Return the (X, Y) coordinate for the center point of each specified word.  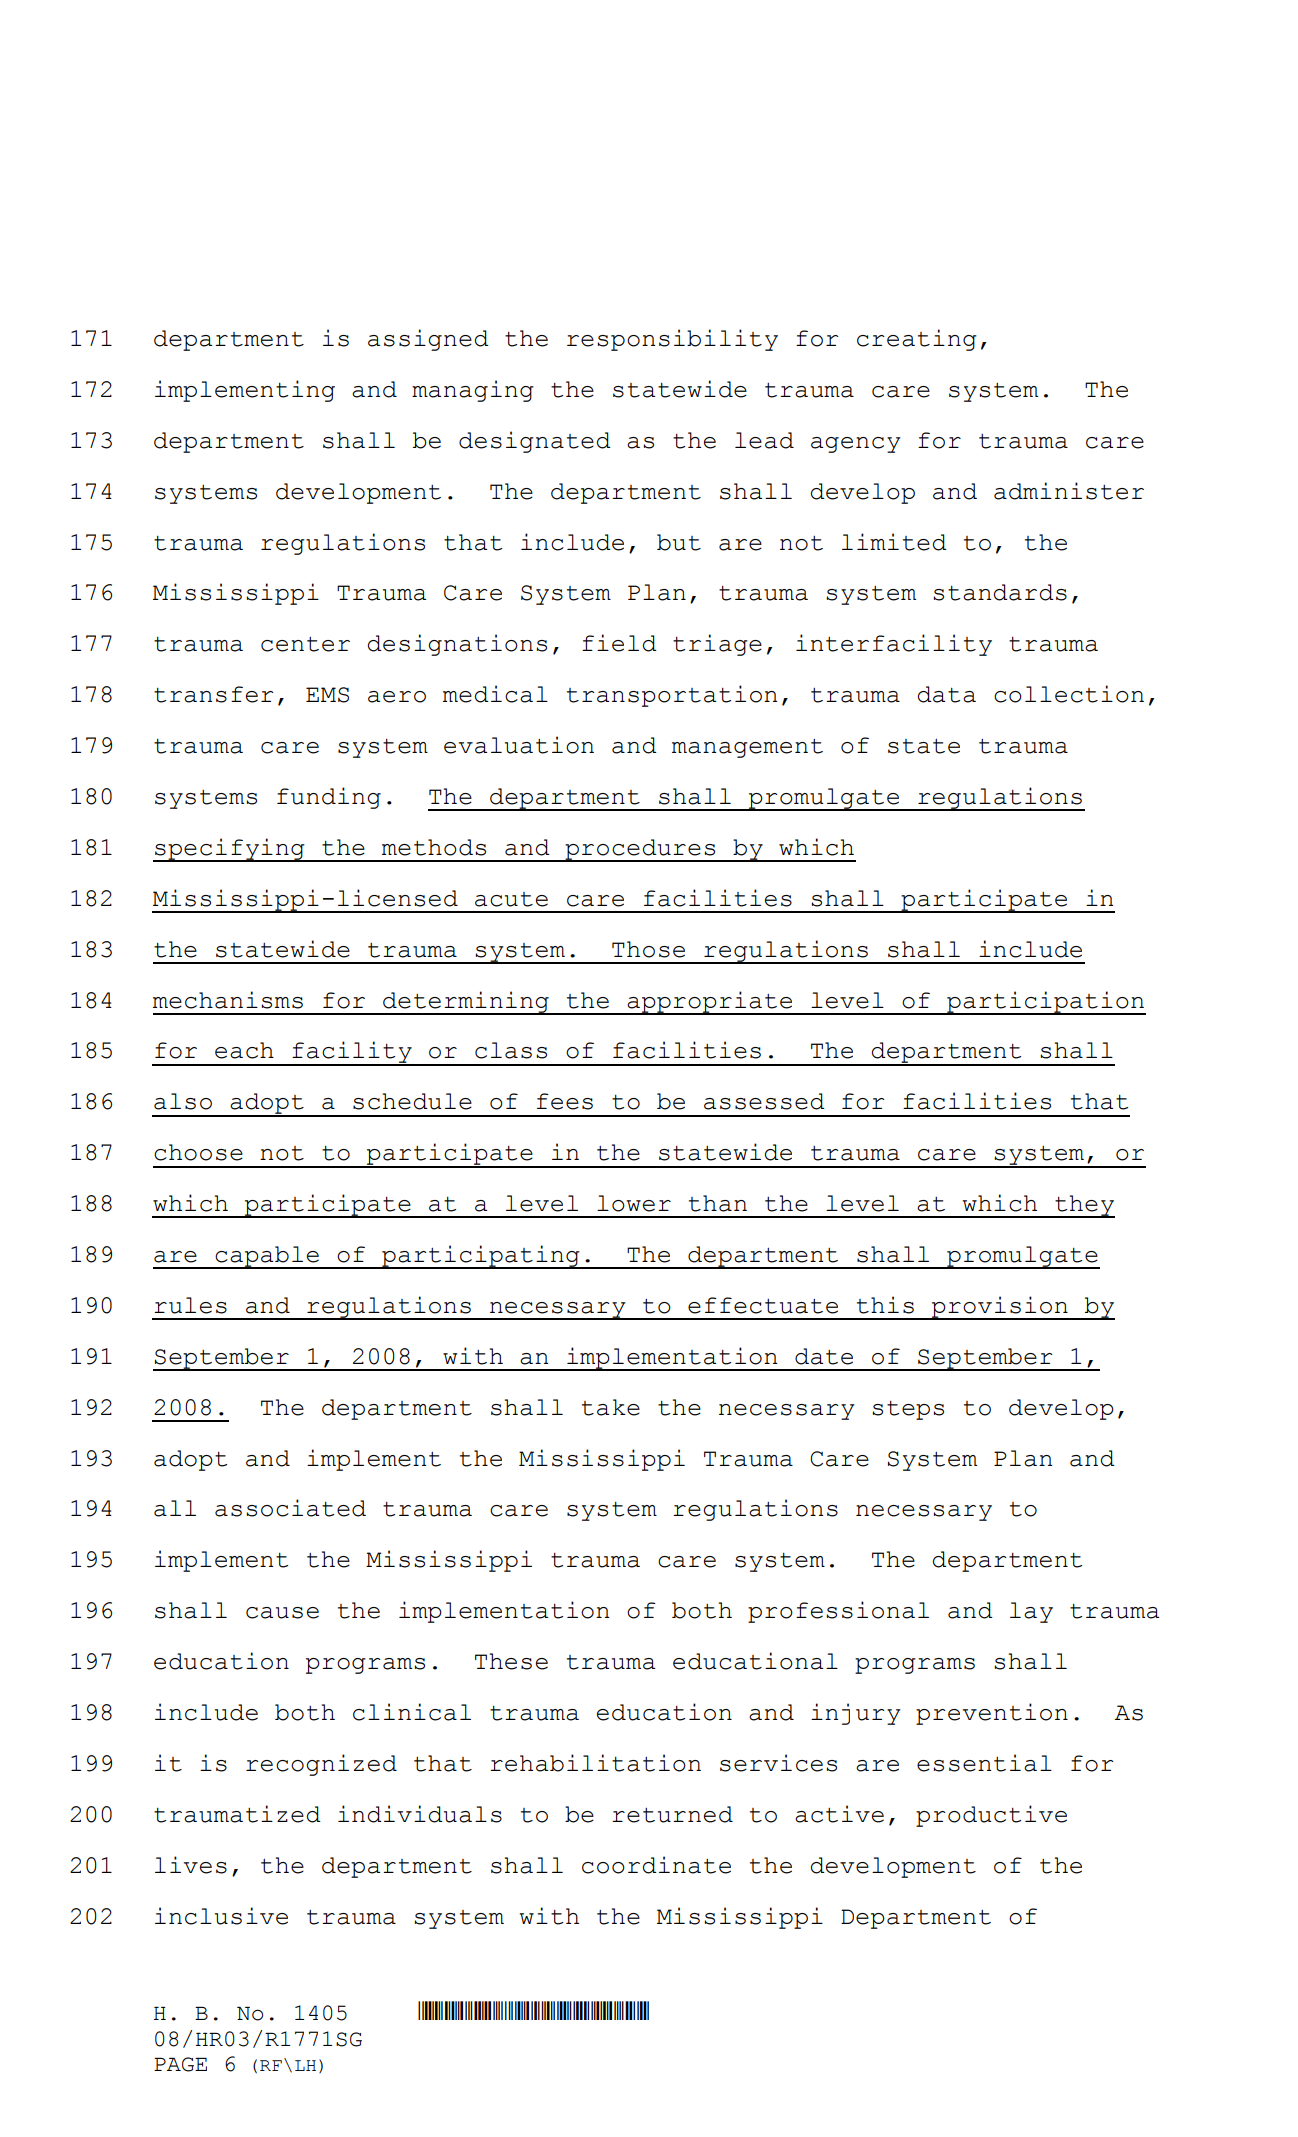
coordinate (656, 1865)
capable (267, 1257)
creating (917, 340)
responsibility (672, 340)
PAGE (180, 2064)
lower (634, 1203)
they (1084, 1206)
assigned (428, 340)
